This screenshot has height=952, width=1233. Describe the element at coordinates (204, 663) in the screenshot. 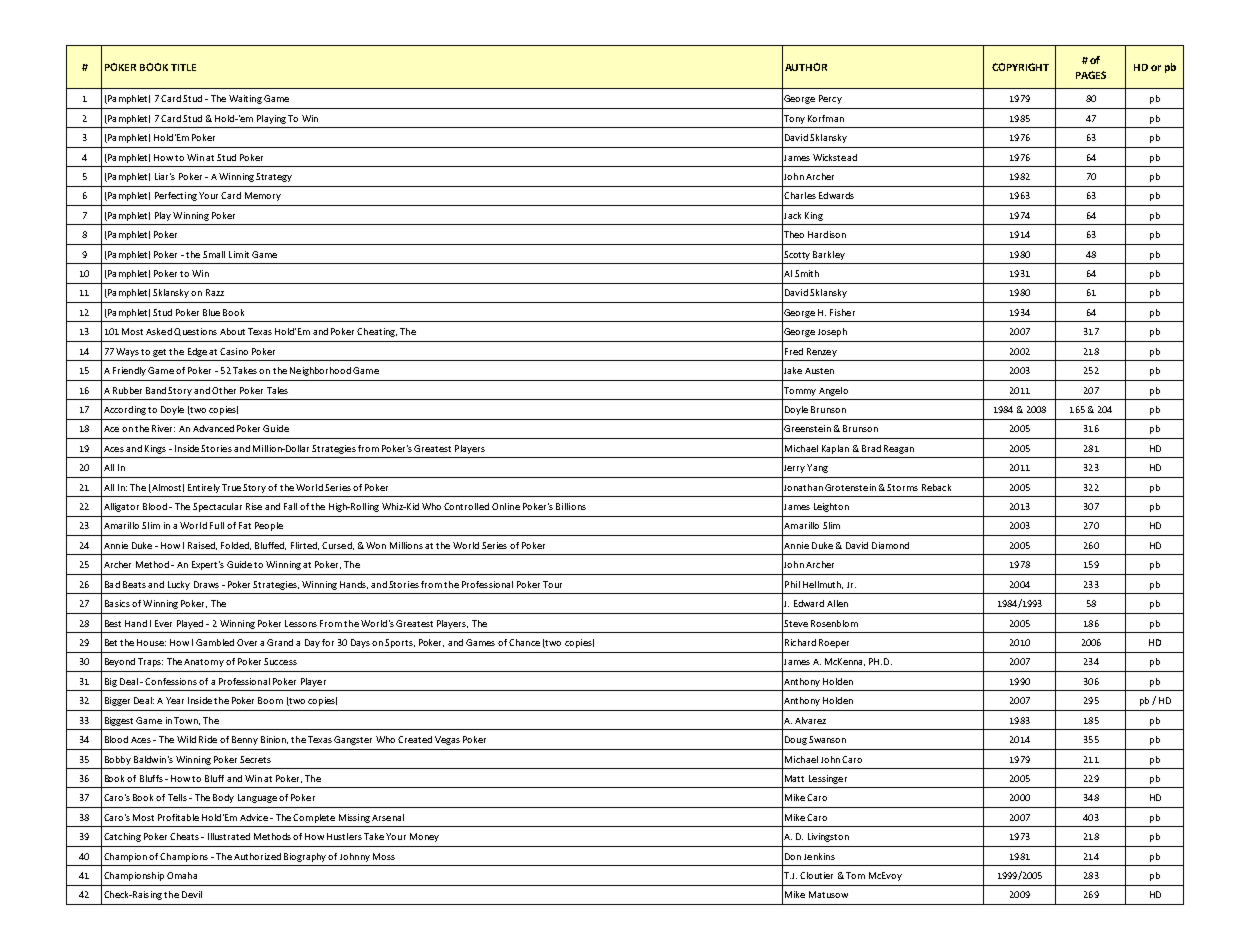

I see `Anatomy` at that location.
